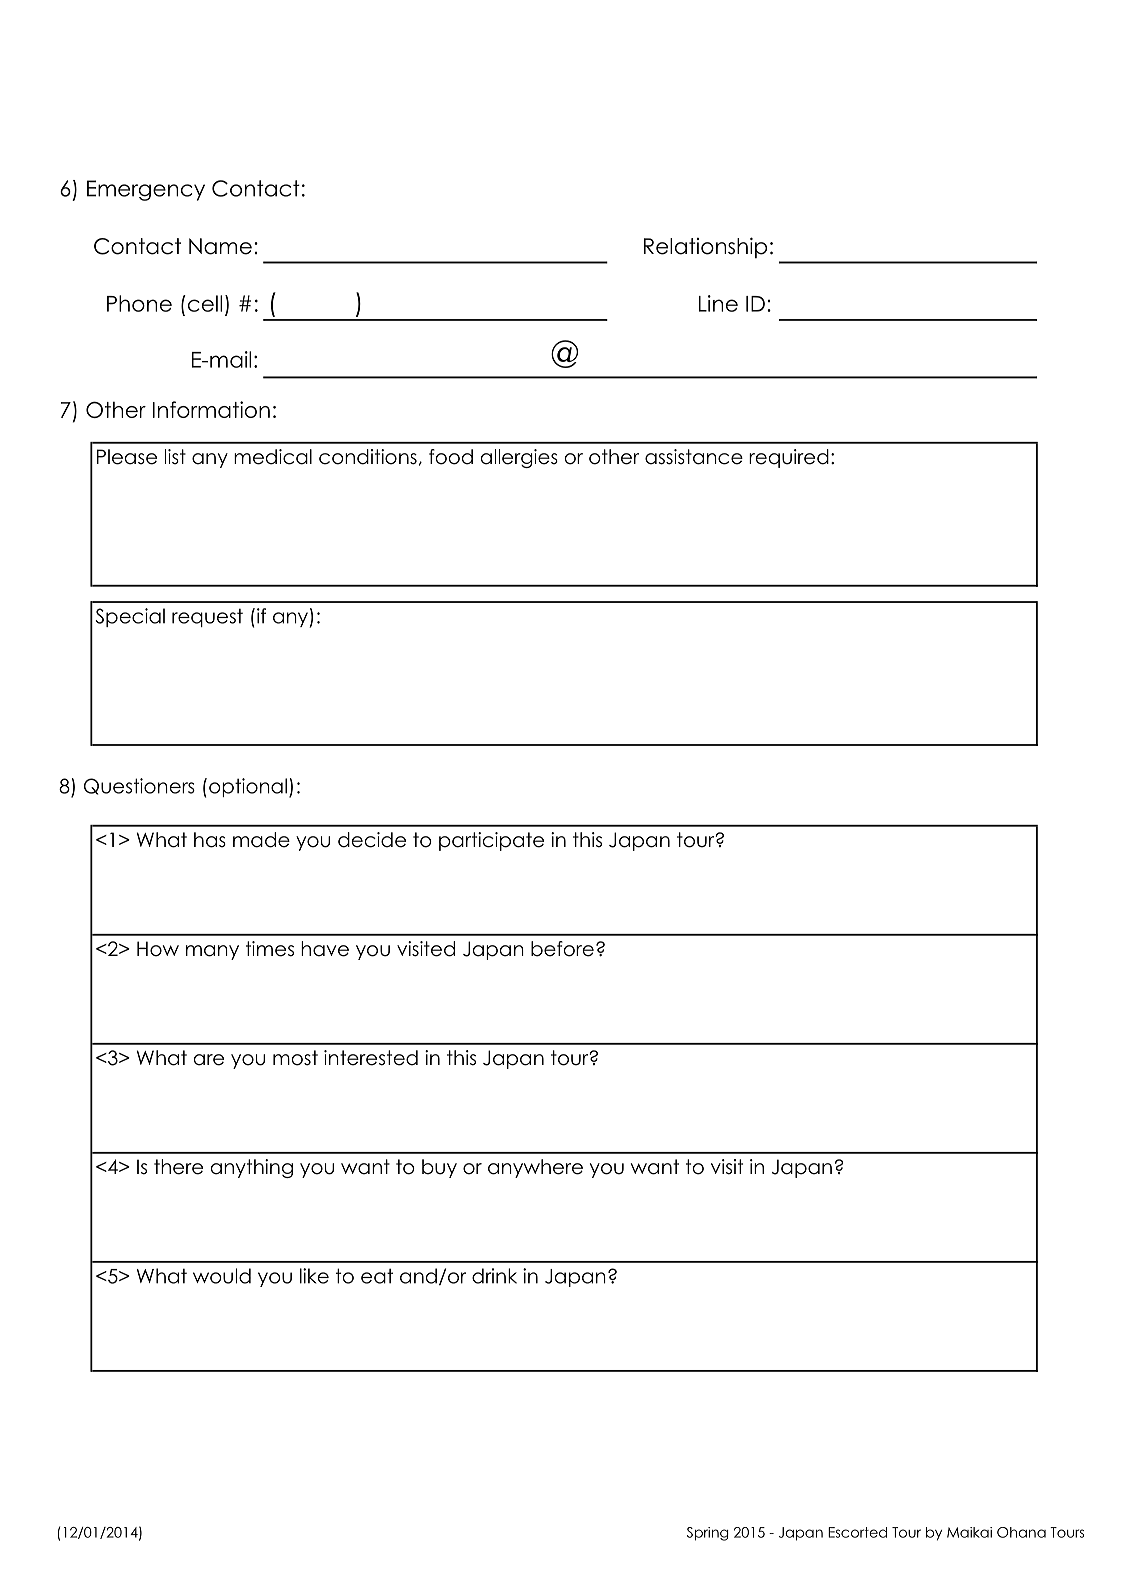 Image resolution: width=1122 pixels, height=1587 pixels. What do you see at coordinates (718, 303) in the image?
I see `Line` at bounding box center [718, 303].
